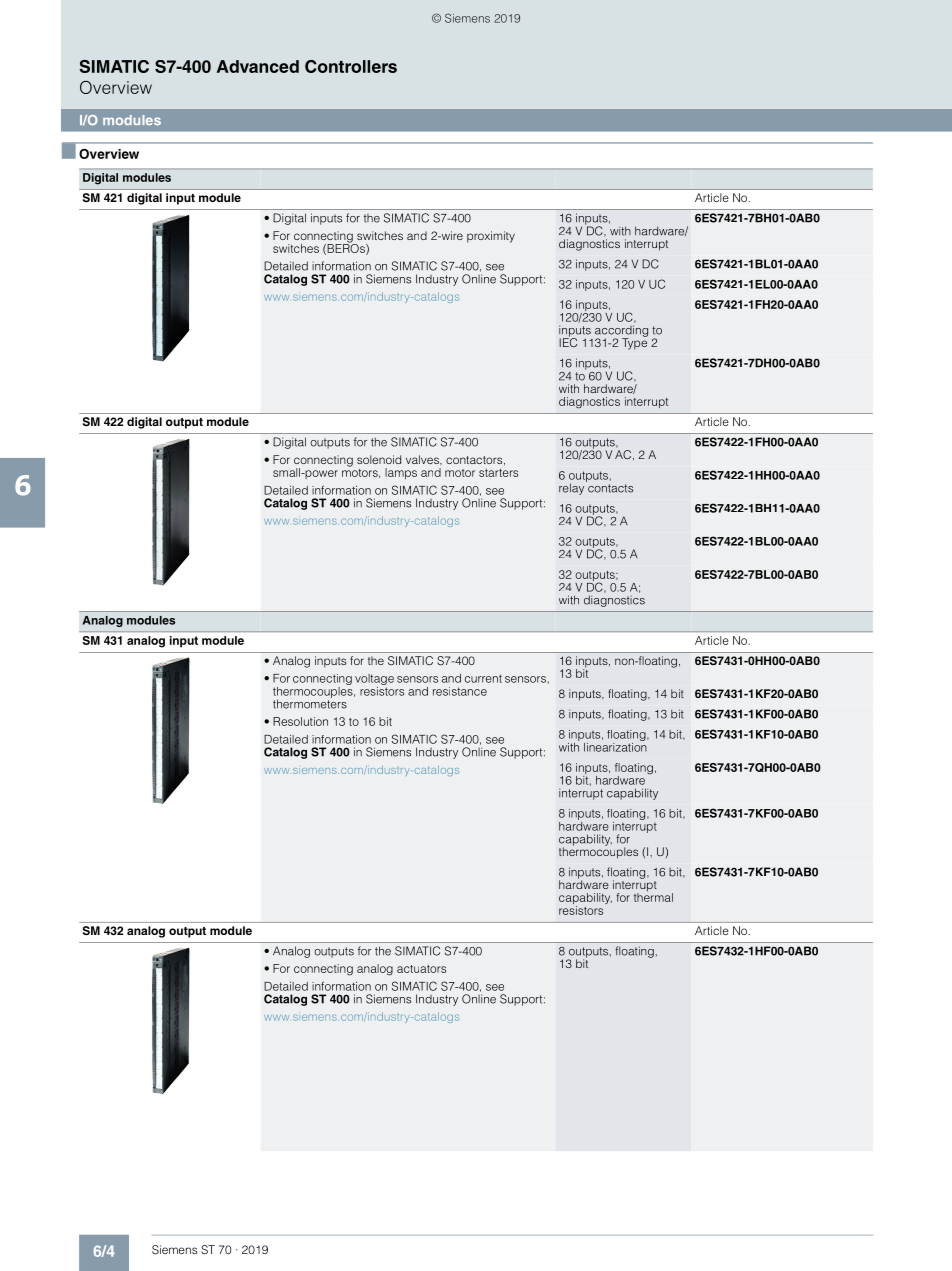  Describe the element at coordinates (491, 237) in the screenshot. I see `proximity` at that location.
